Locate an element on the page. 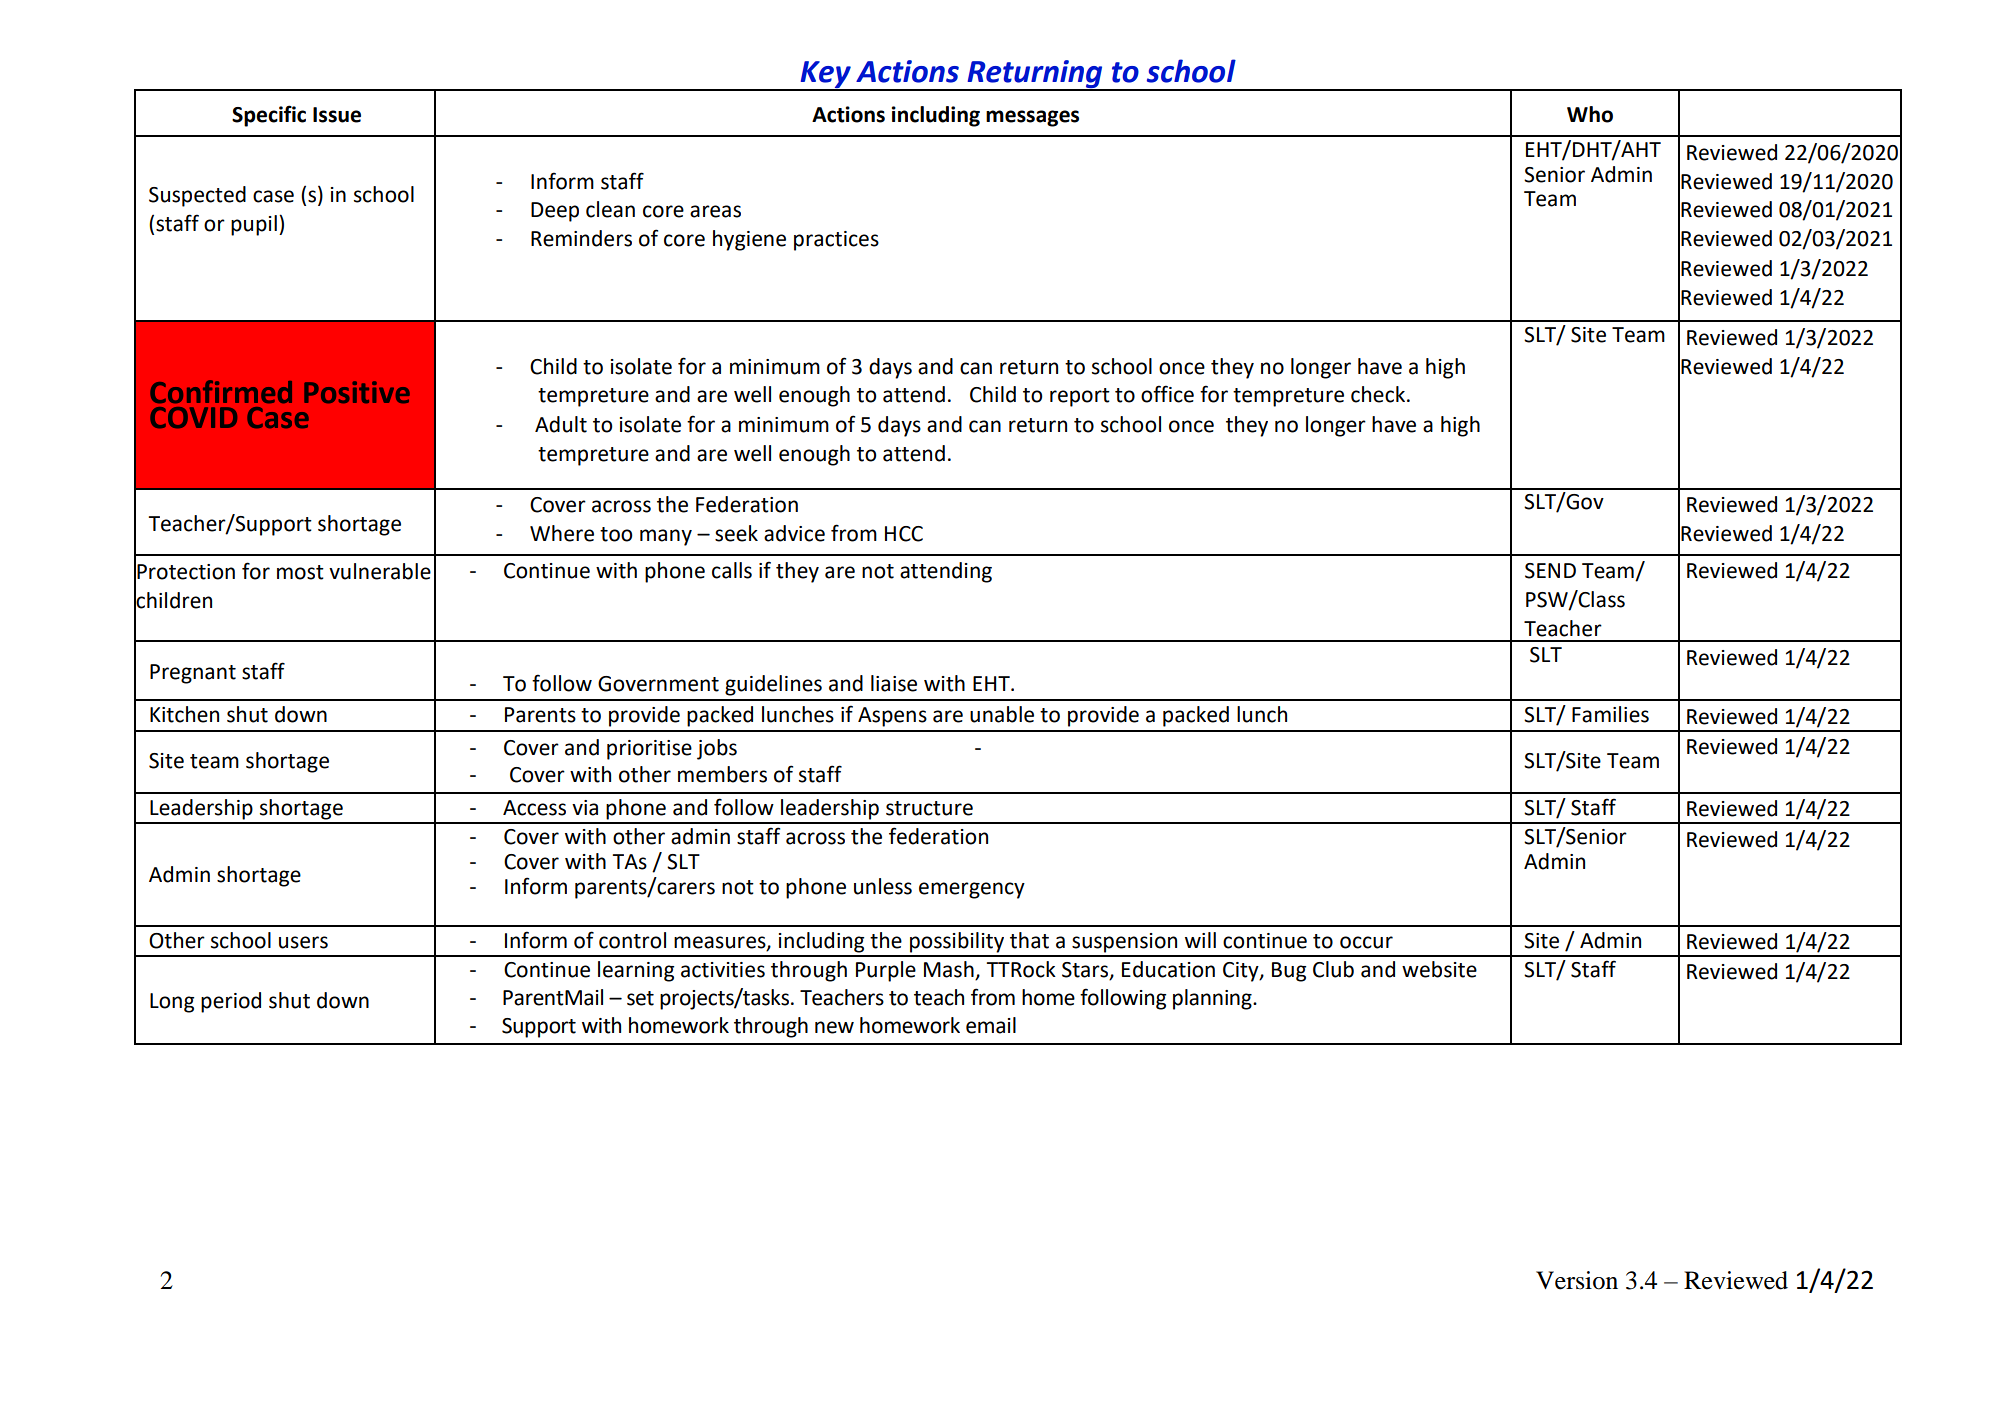  Version is located at coordinates (1577, 1280).
